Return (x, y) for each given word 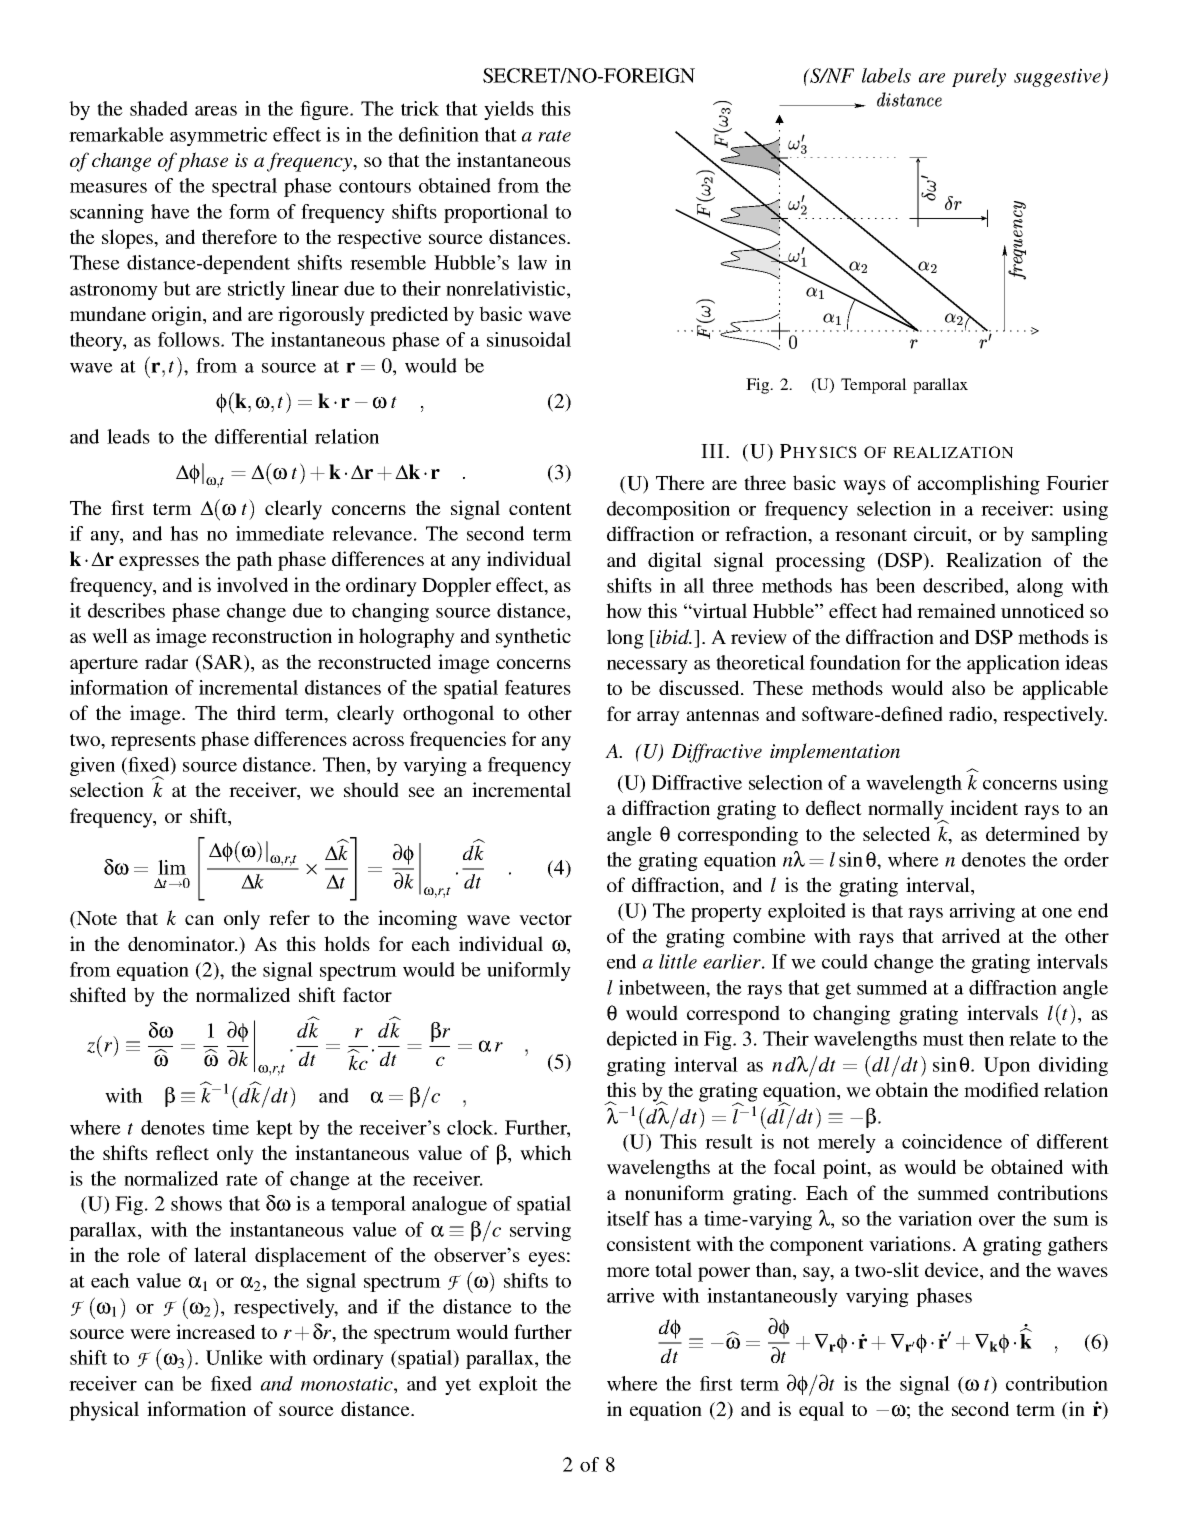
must (943, 1039)
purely (979, 77)
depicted (642, 1040)
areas (216, 111)
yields (509, 110)
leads (128, 436)
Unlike (234, 1357)
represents (153, 742)
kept (274, 1129)
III (712, 451)
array (658, 718)
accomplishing (979, 485)
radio (971, 713)
